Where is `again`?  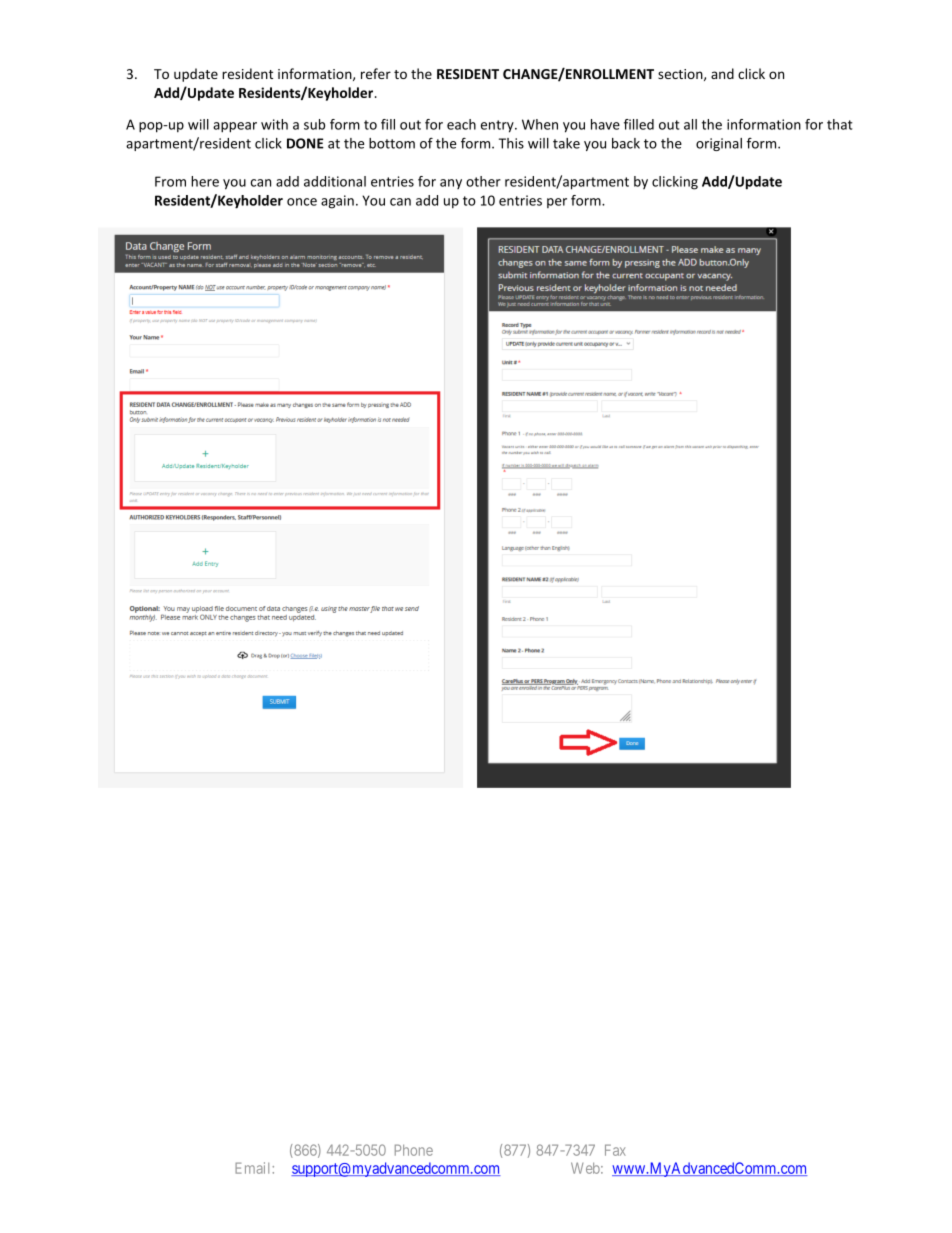
again is located at coordinates (337, 202).
